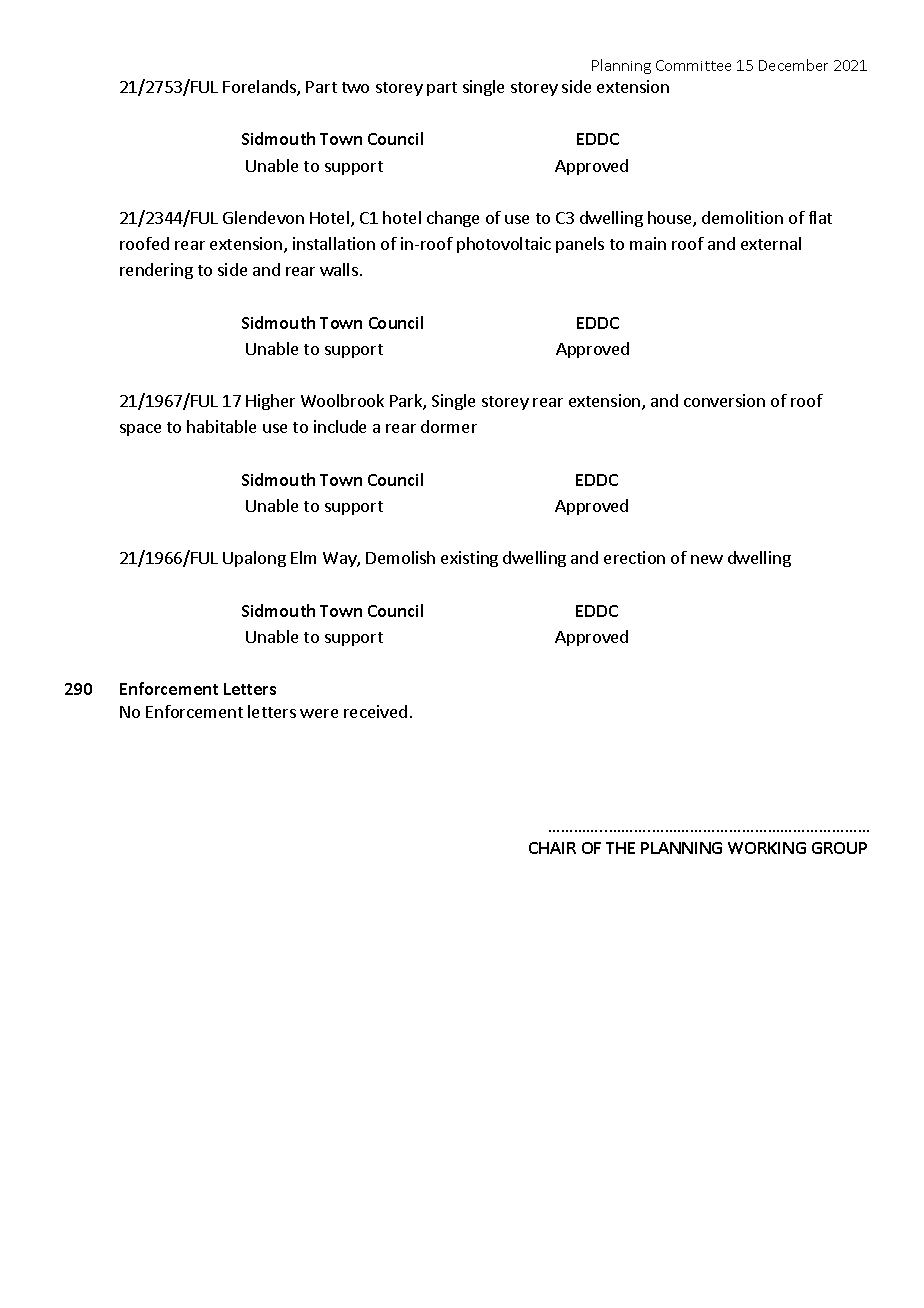  Describe the element at coordinates (355, 87) in the document. I see `two` at that location.
